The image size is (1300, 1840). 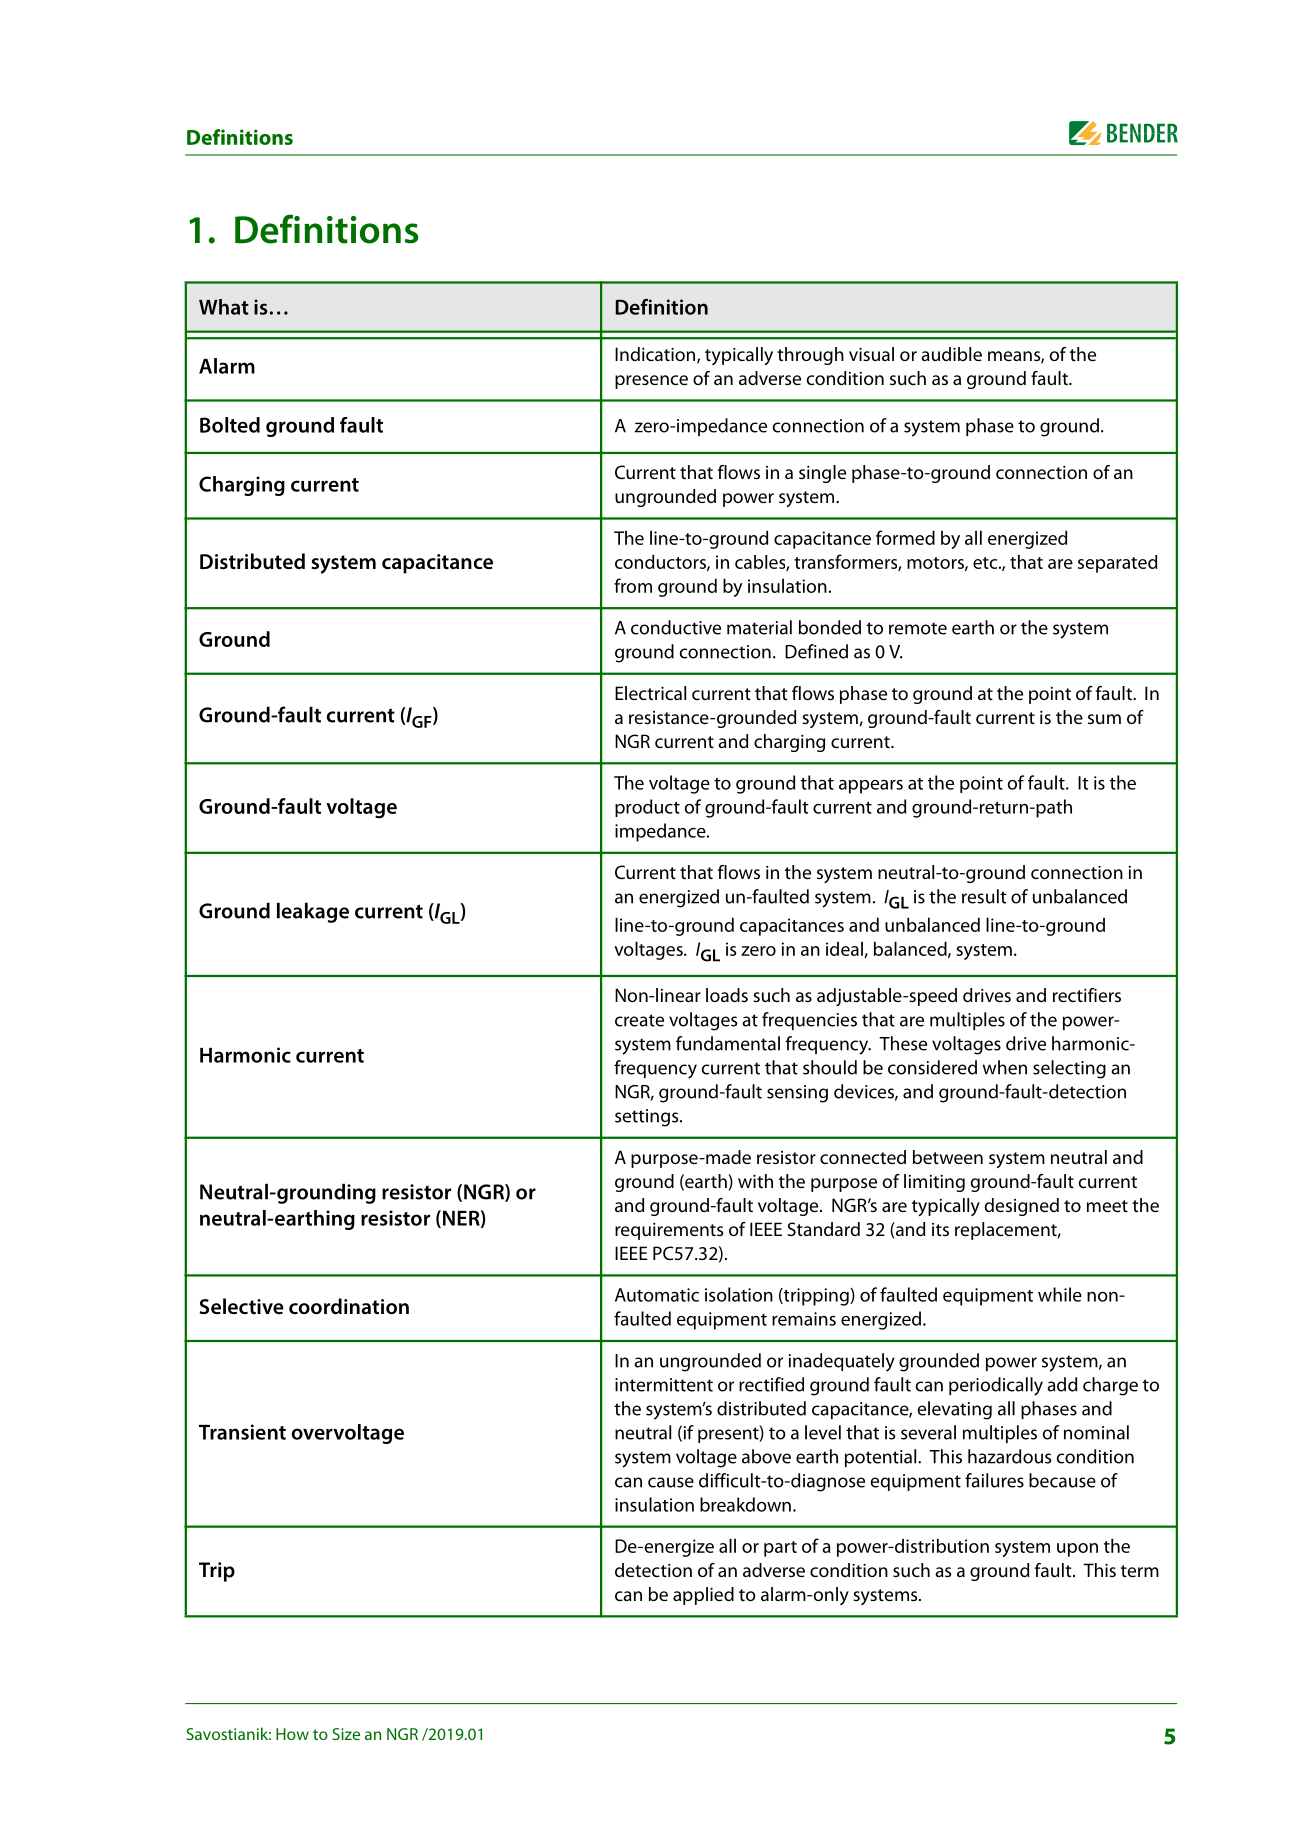 I want to click on presence, so click(x=651, y=382).
